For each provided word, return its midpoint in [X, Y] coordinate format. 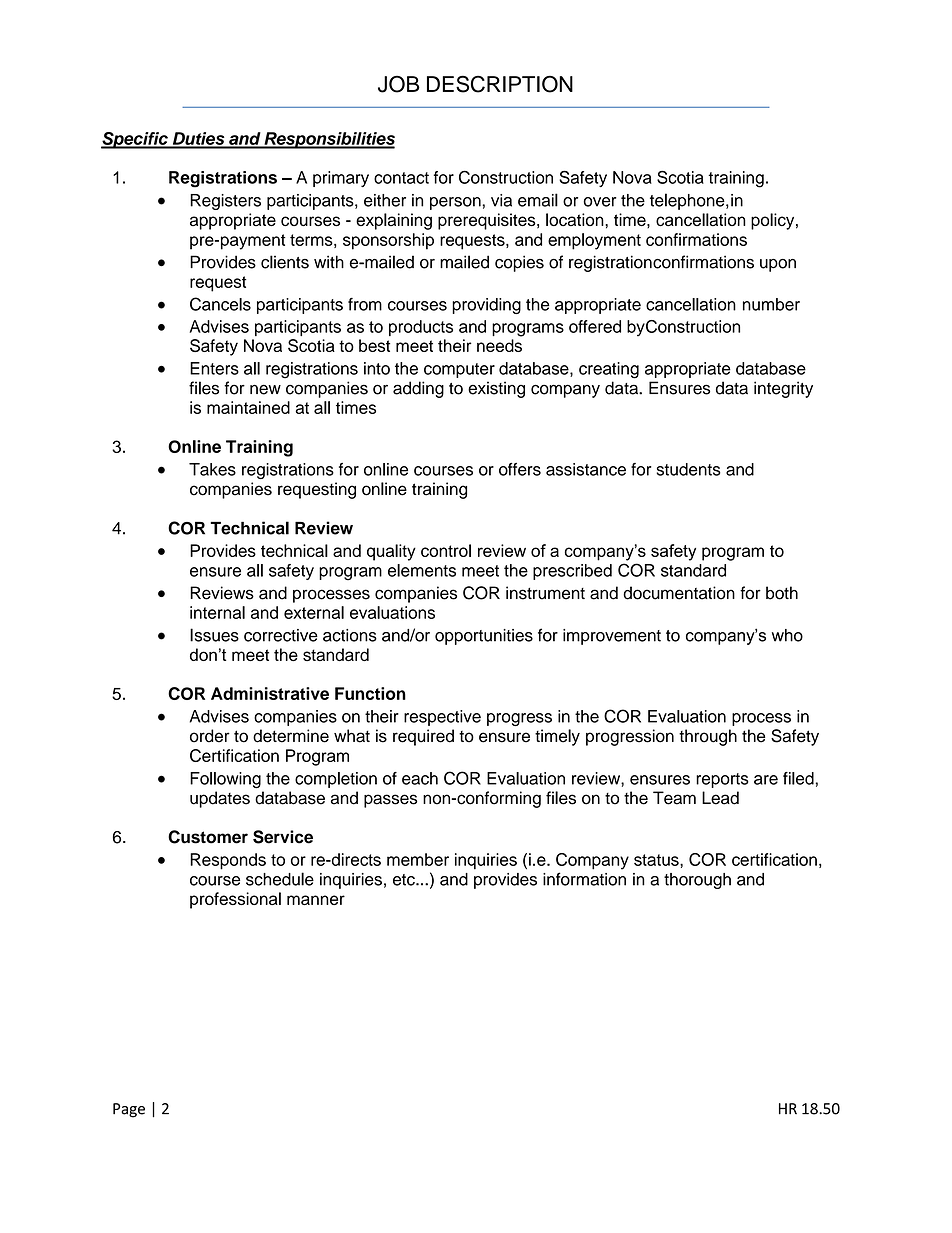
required [423, 737]
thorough [697, 881]
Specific [135, 140]
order [210, 736]
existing [496, 389]
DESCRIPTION [500, 84]
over [600, 202]
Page [129, 1110]
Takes [212, 469]
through [708, 737]
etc [405, 880]
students [689, 469]
